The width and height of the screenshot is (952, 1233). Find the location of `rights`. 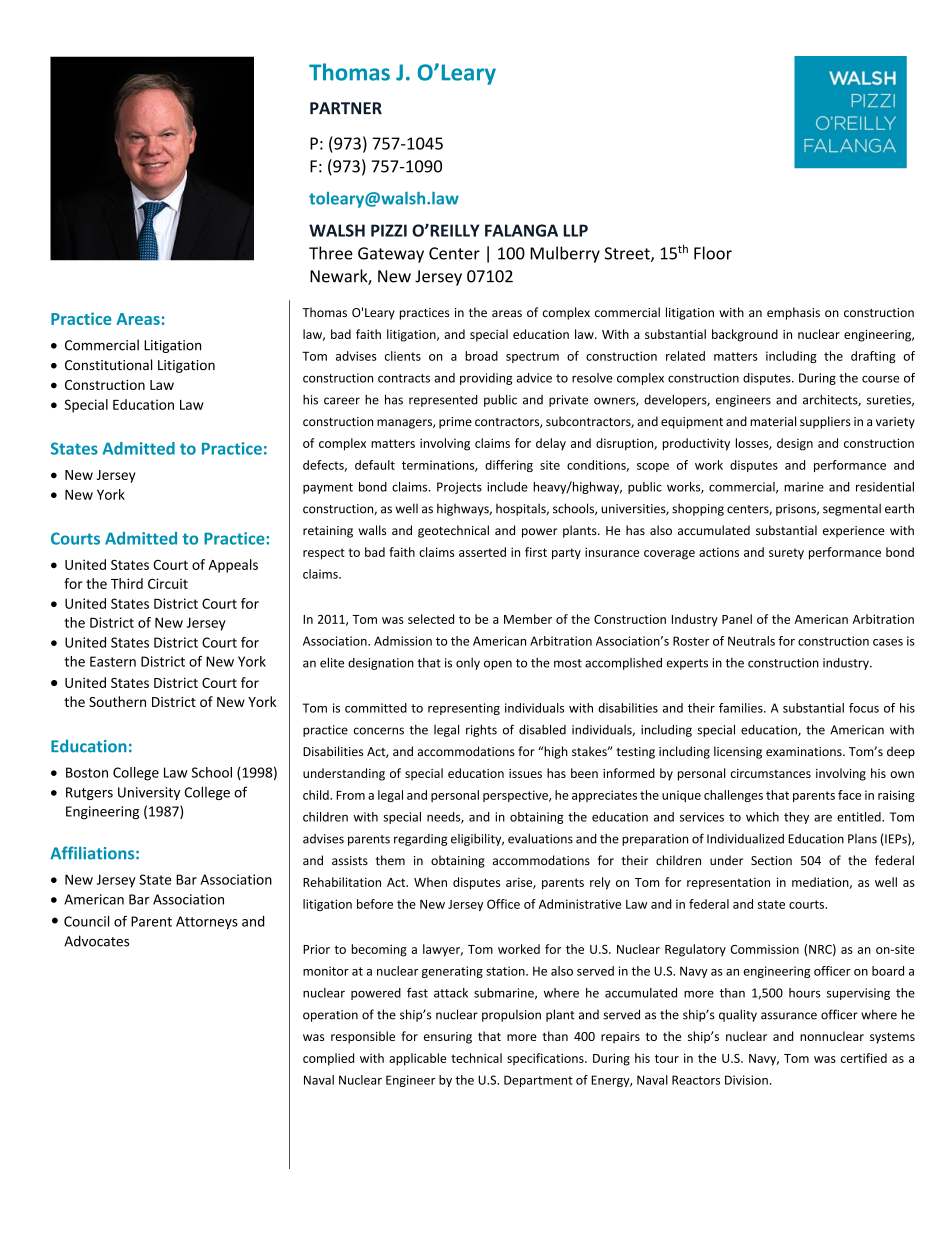

rights is located at coordinates (481, 730).
